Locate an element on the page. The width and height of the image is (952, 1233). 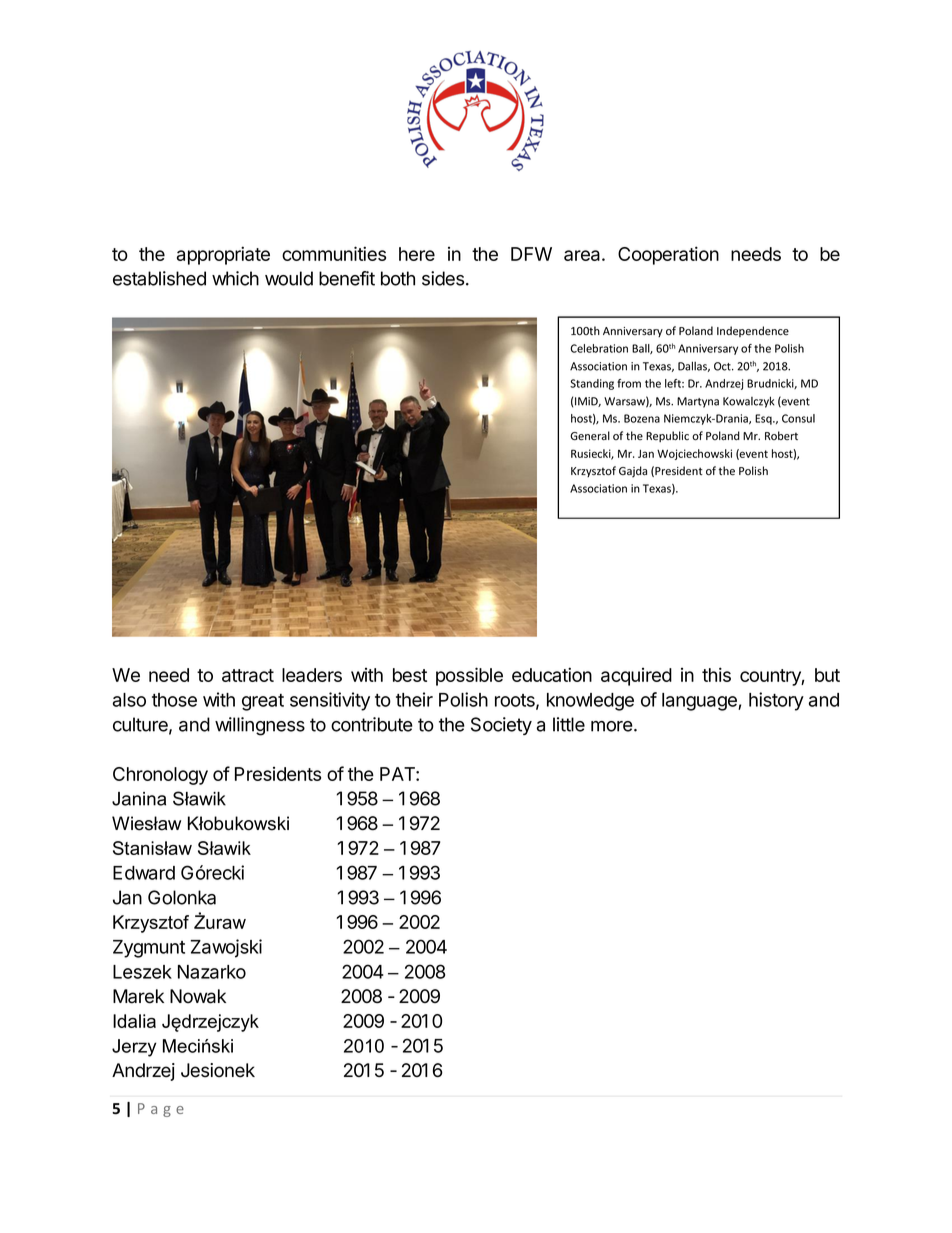
this is located at coordinates (716, 674).
